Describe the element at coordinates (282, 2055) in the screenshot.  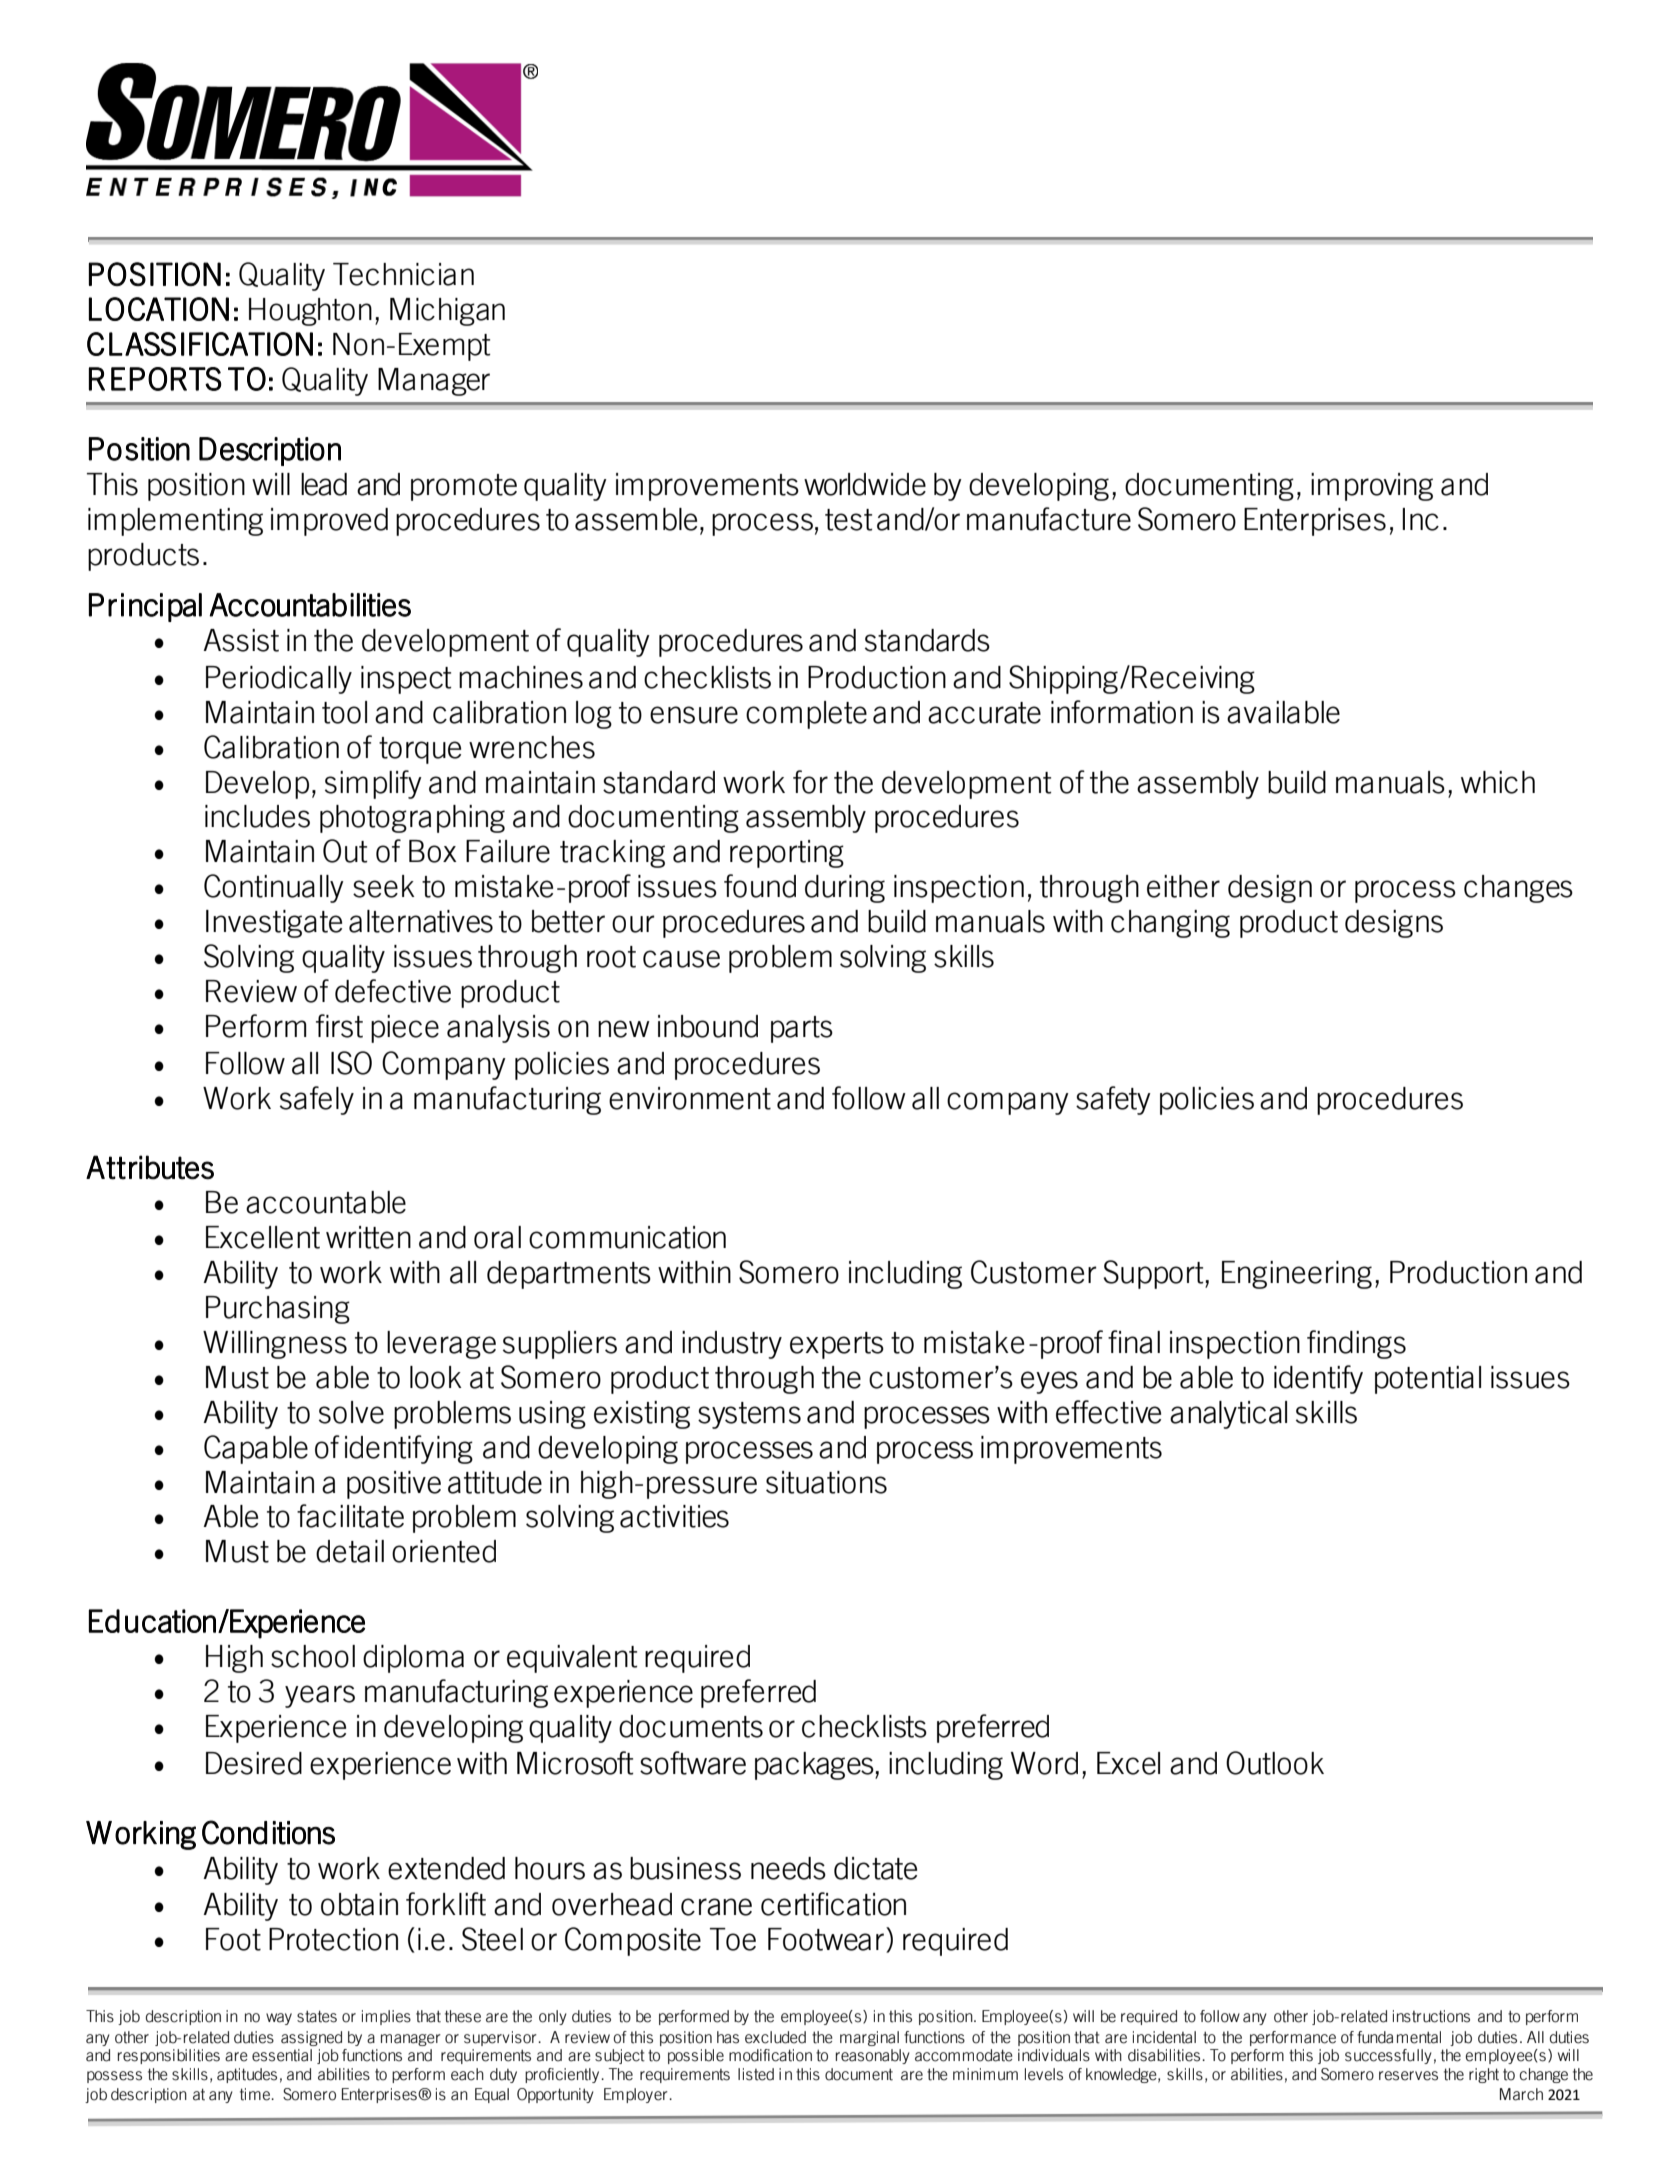
I see `essential` at that location.
